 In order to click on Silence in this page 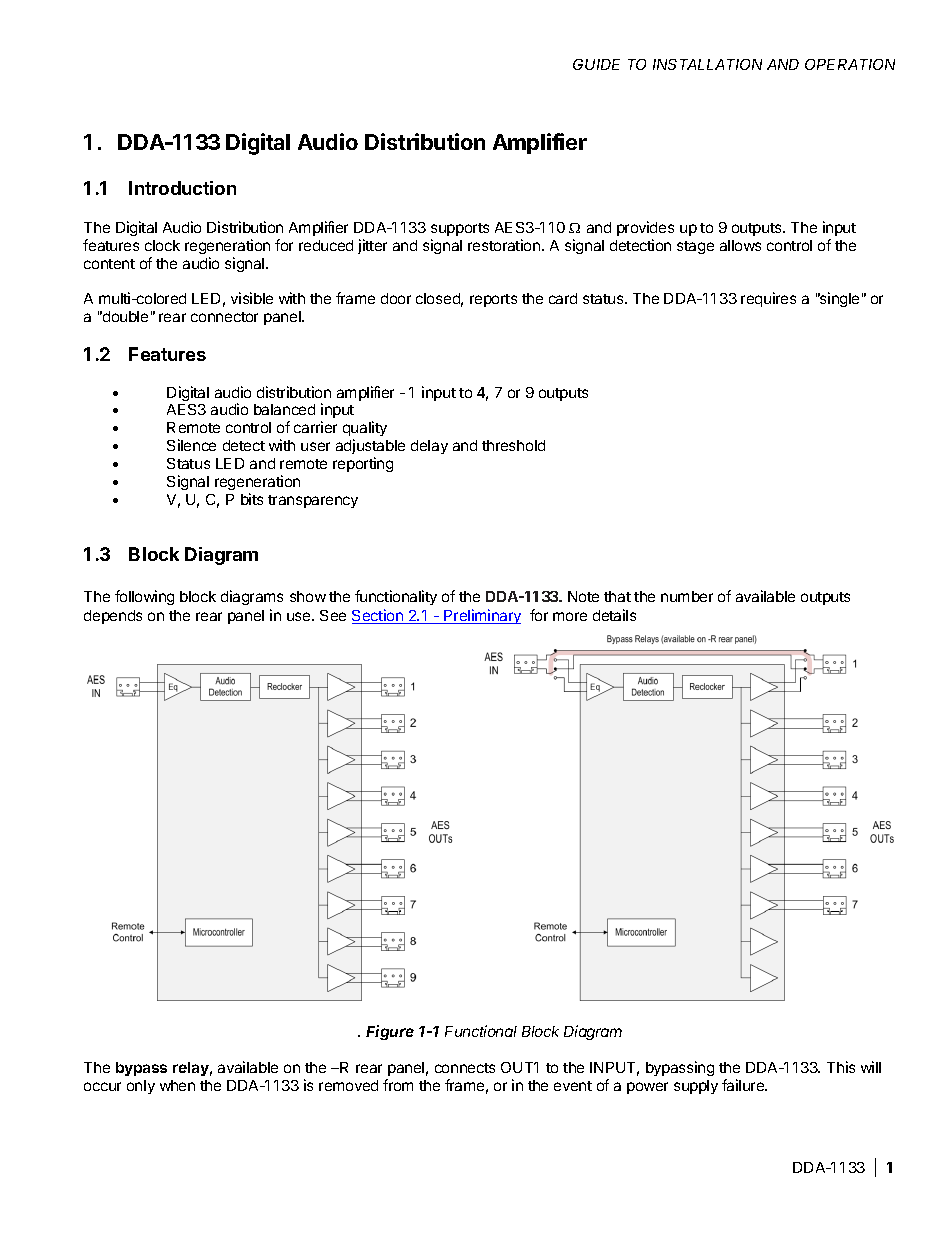, I will do `click(191, 445)`.
